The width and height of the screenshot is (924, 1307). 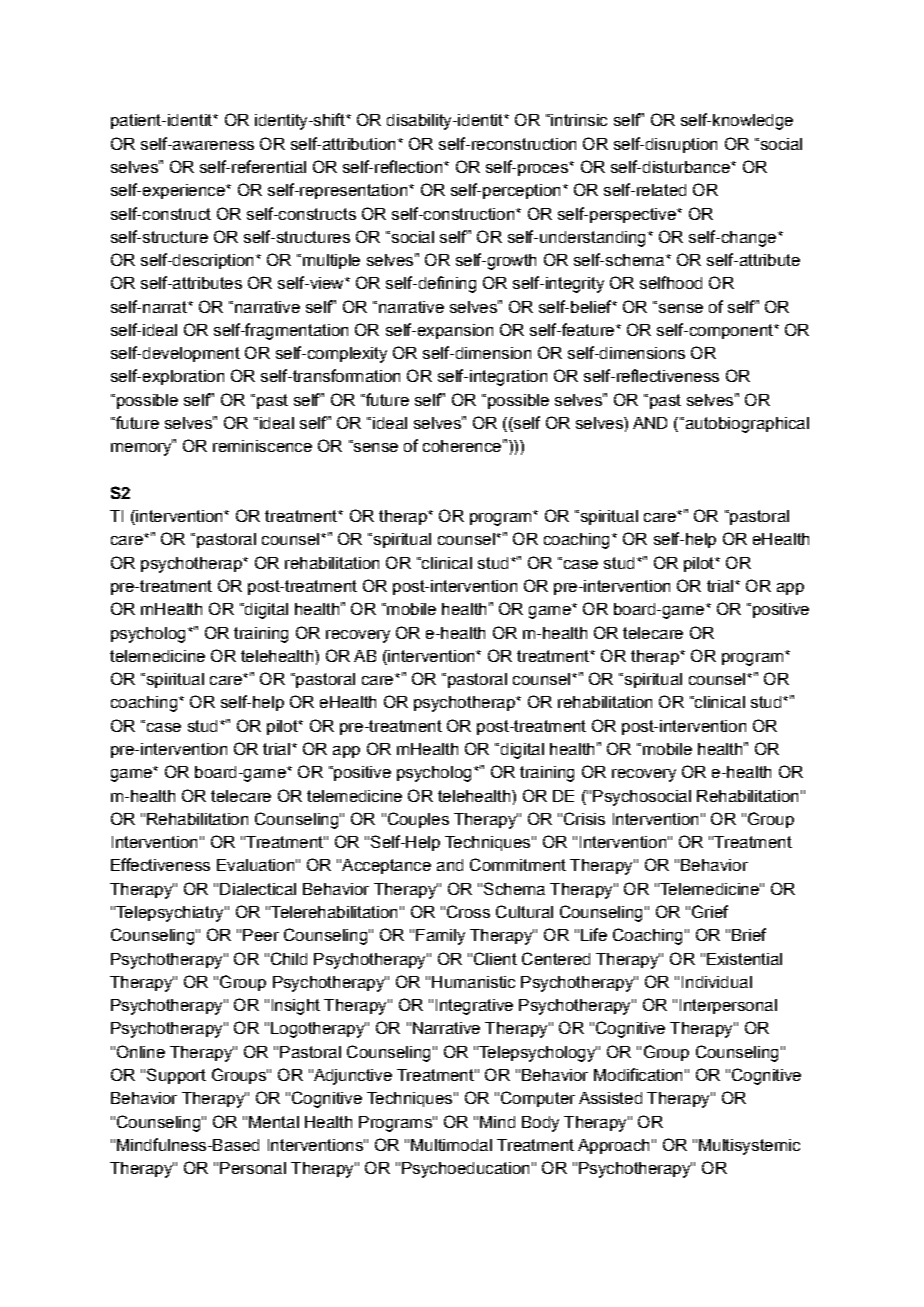 I want to click on reminiscence, so click(x=262, y=446).
